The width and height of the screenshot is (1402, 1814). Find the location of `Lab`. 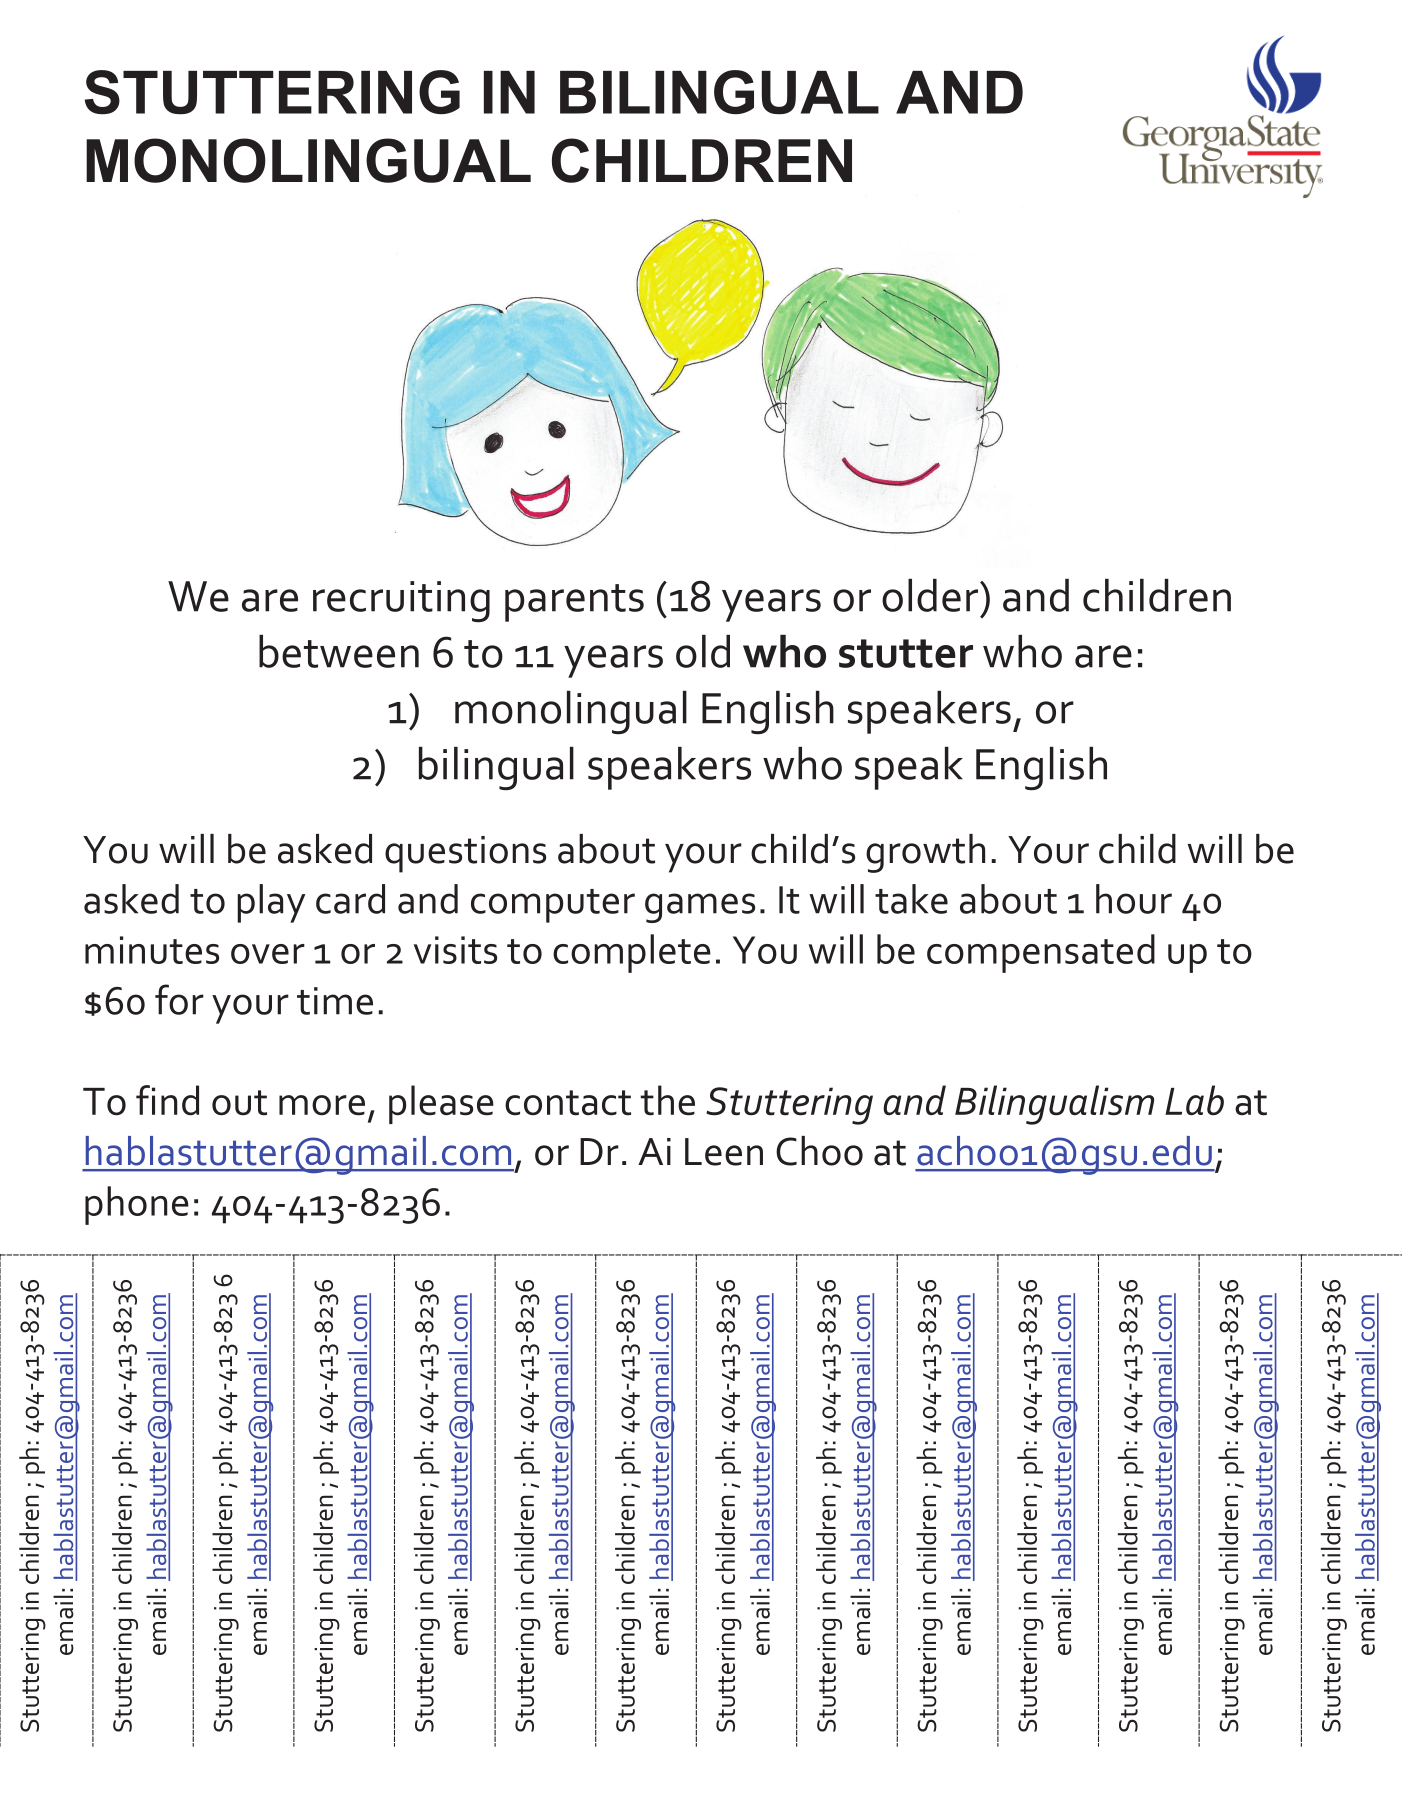

Lab is located at coordinates (1194, 1100).
